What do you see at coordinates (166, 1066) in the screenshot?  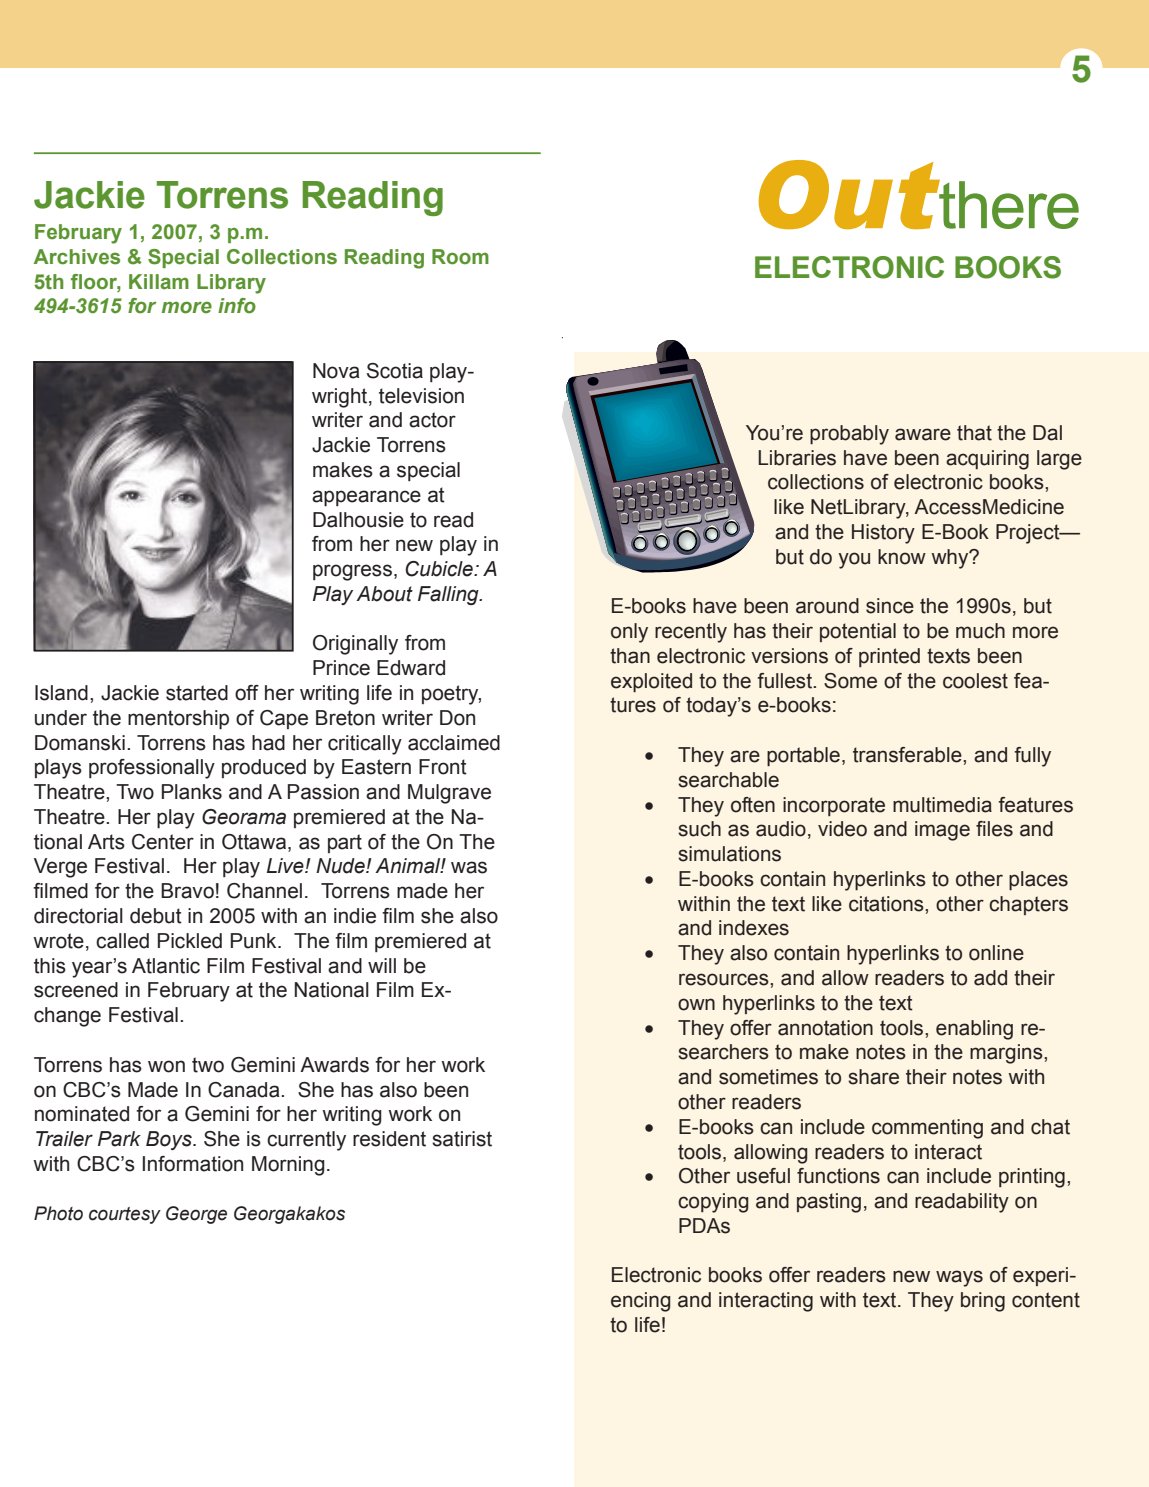 I see `won` at bounding box center [166, 1066].
